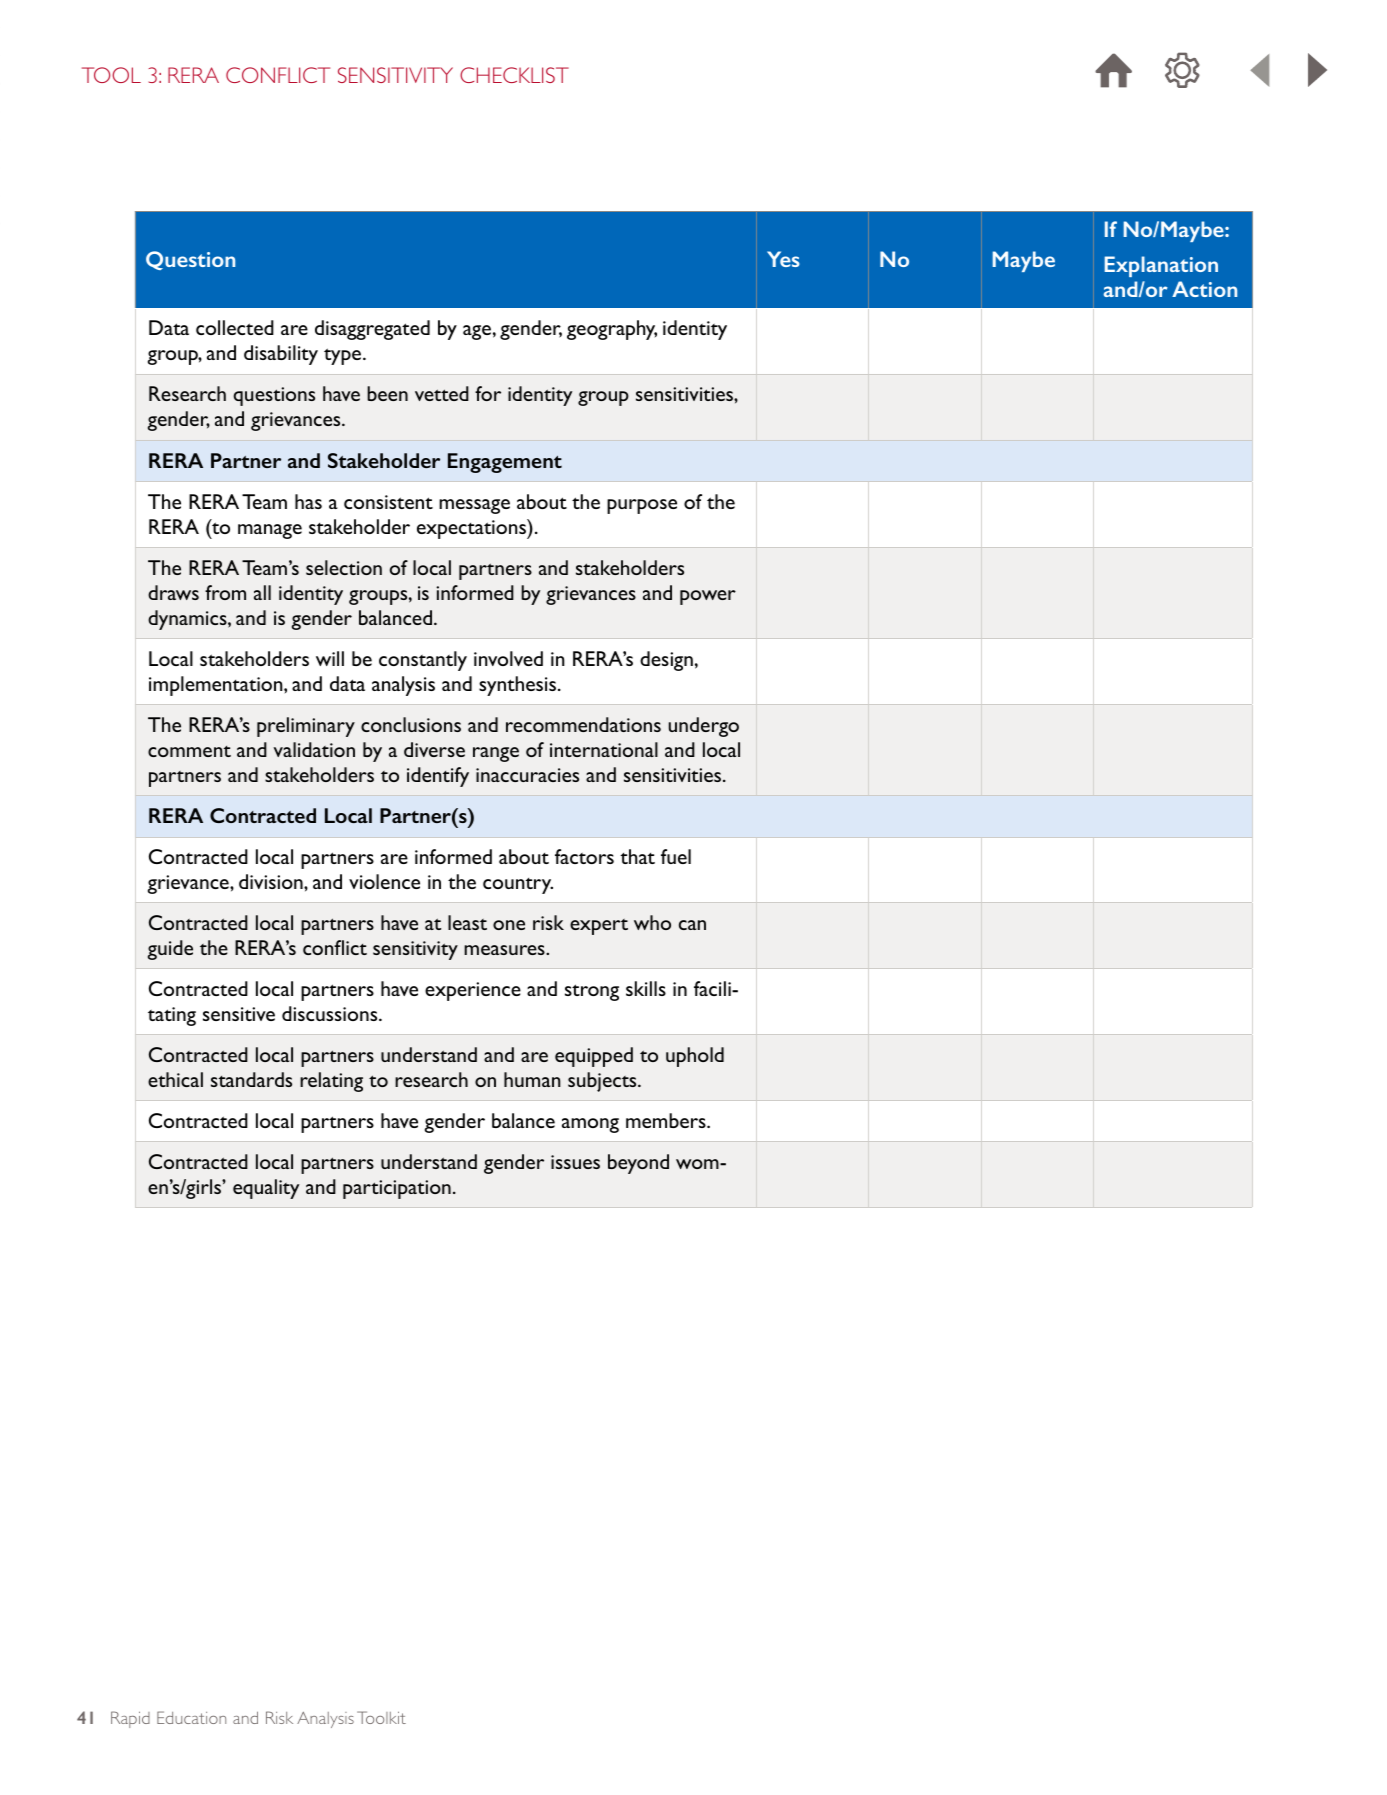 Image resolution: width=1387 pixels, height=1795 pixels. What do you see at coordinates (1161, 266) in the page?
I see `Explanation` at bounding box center [1161, 266].
